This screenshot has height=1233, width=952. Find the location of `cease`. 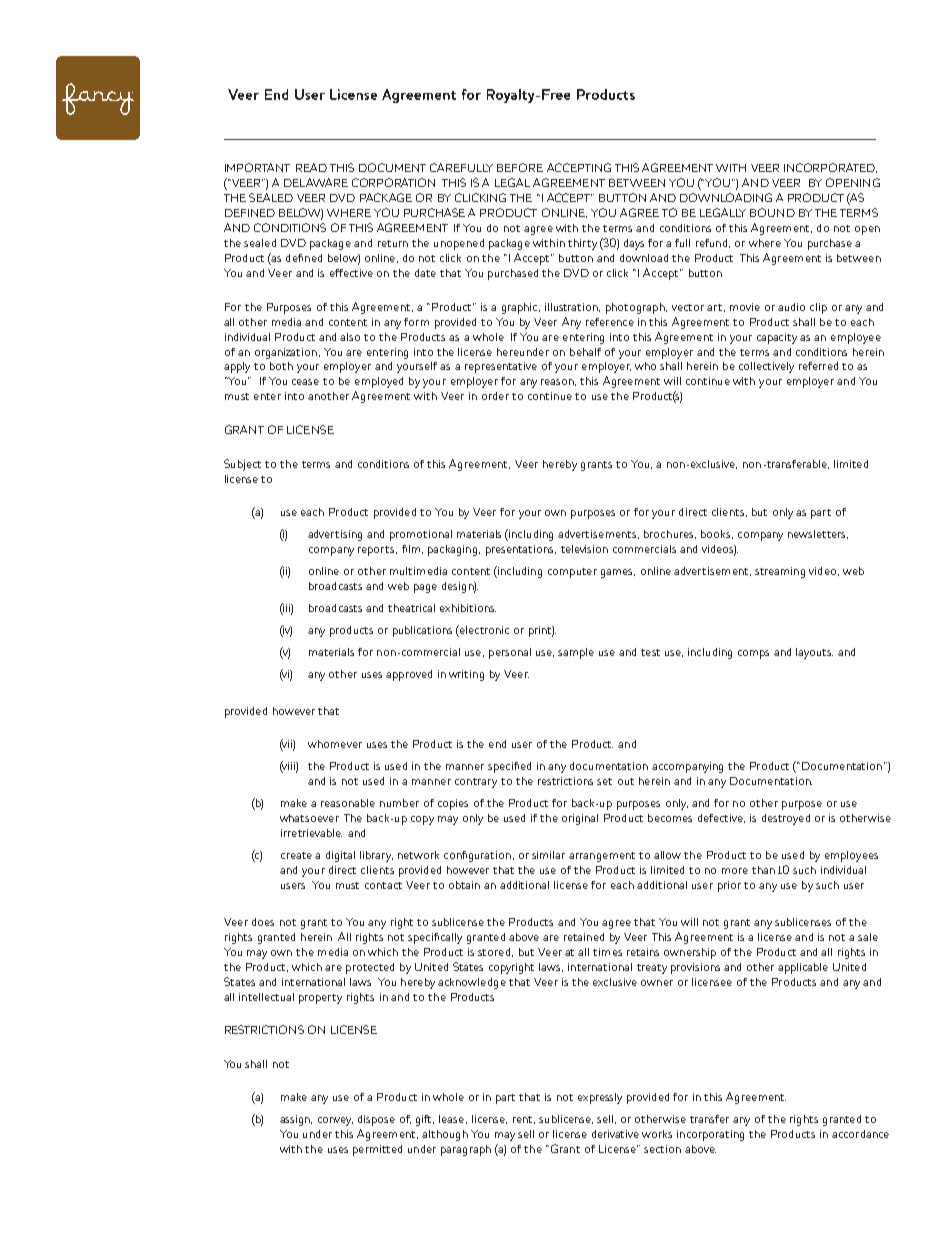

cease is located at coordinates (305, 382).
